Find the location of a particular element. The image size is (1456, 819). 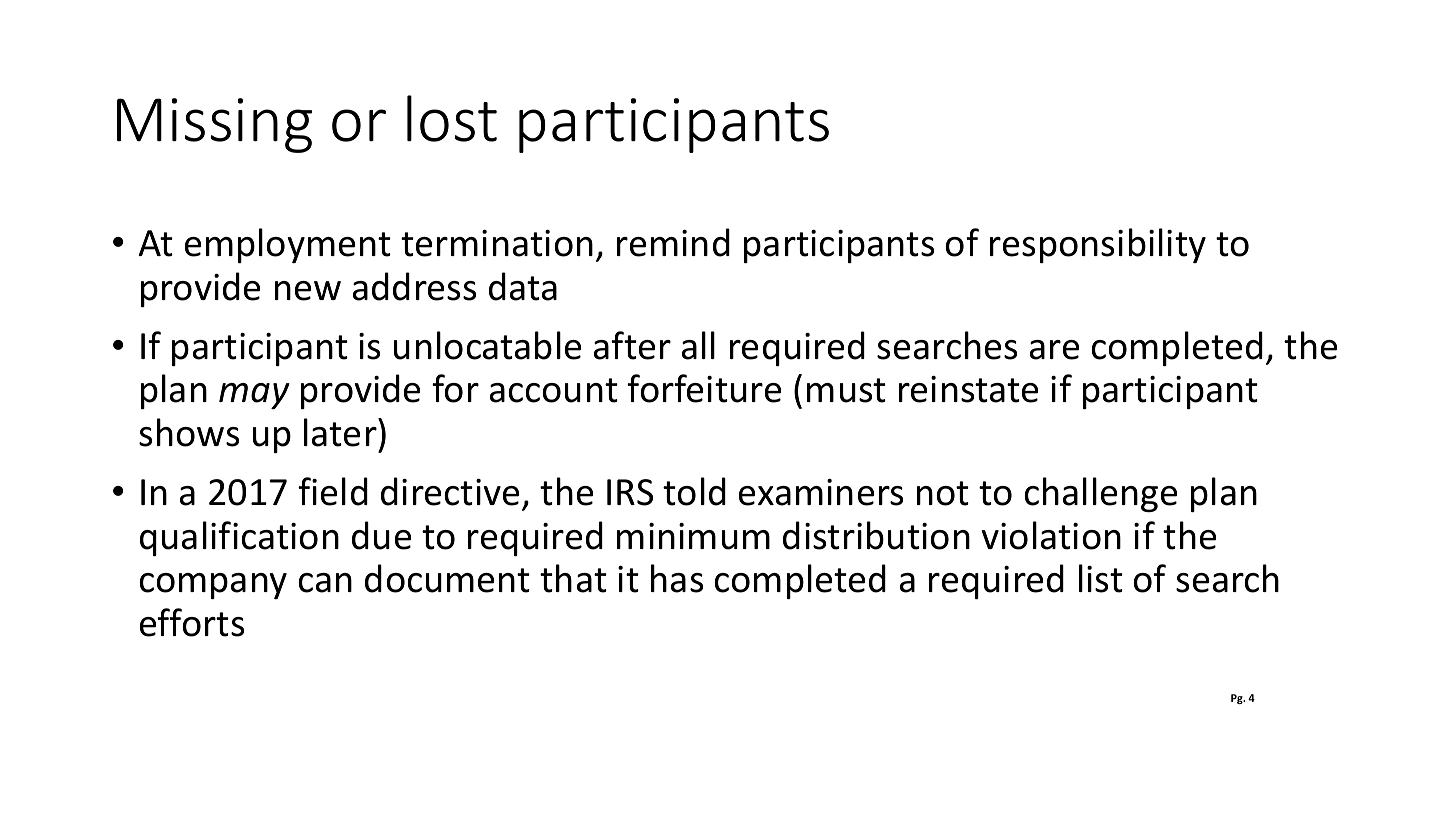

can is located at coordinates (325, 583).
